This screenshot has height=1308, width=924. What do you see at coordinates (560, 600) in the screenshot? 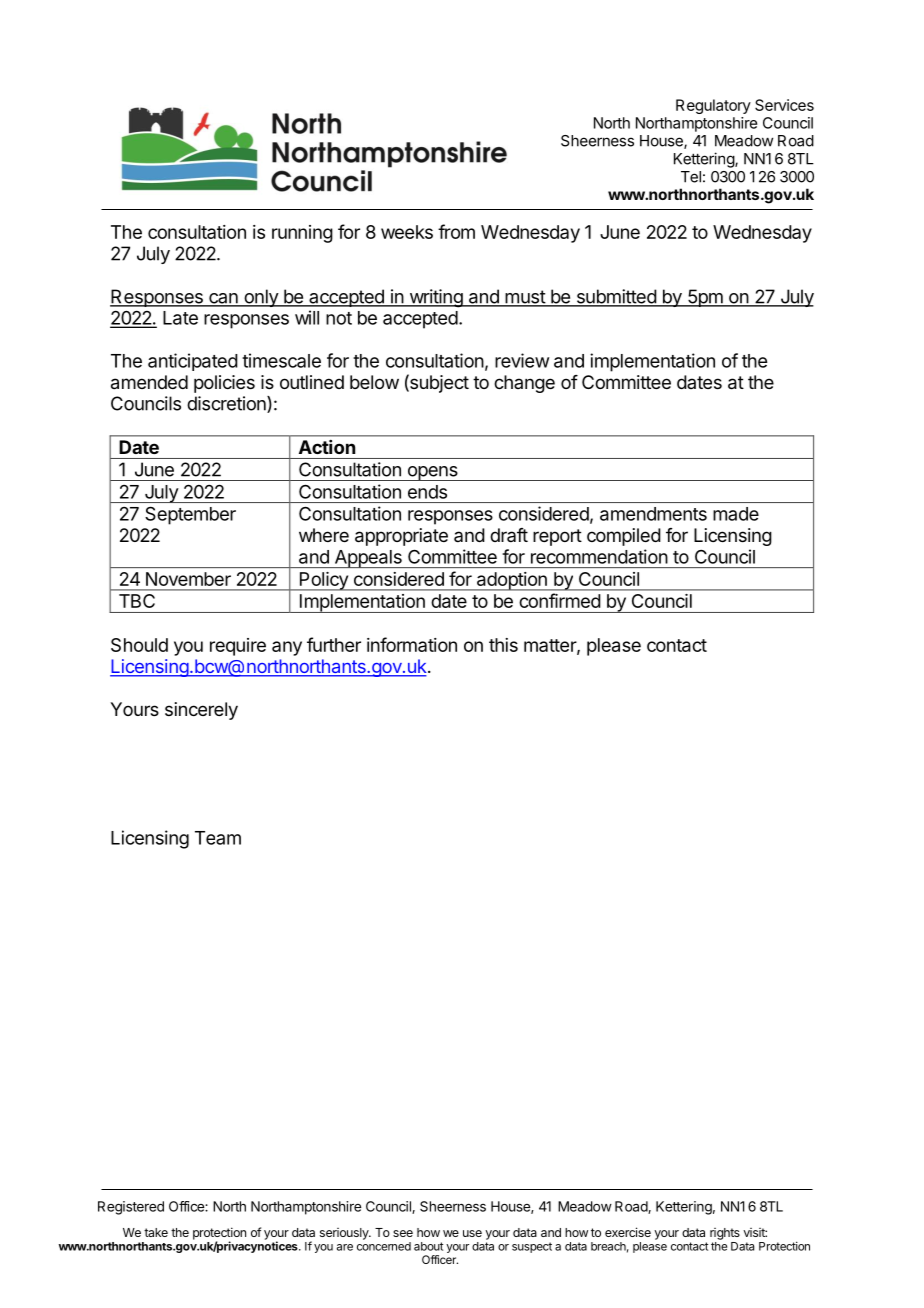
I see `confirmed` at bounding box center [560, 600].
